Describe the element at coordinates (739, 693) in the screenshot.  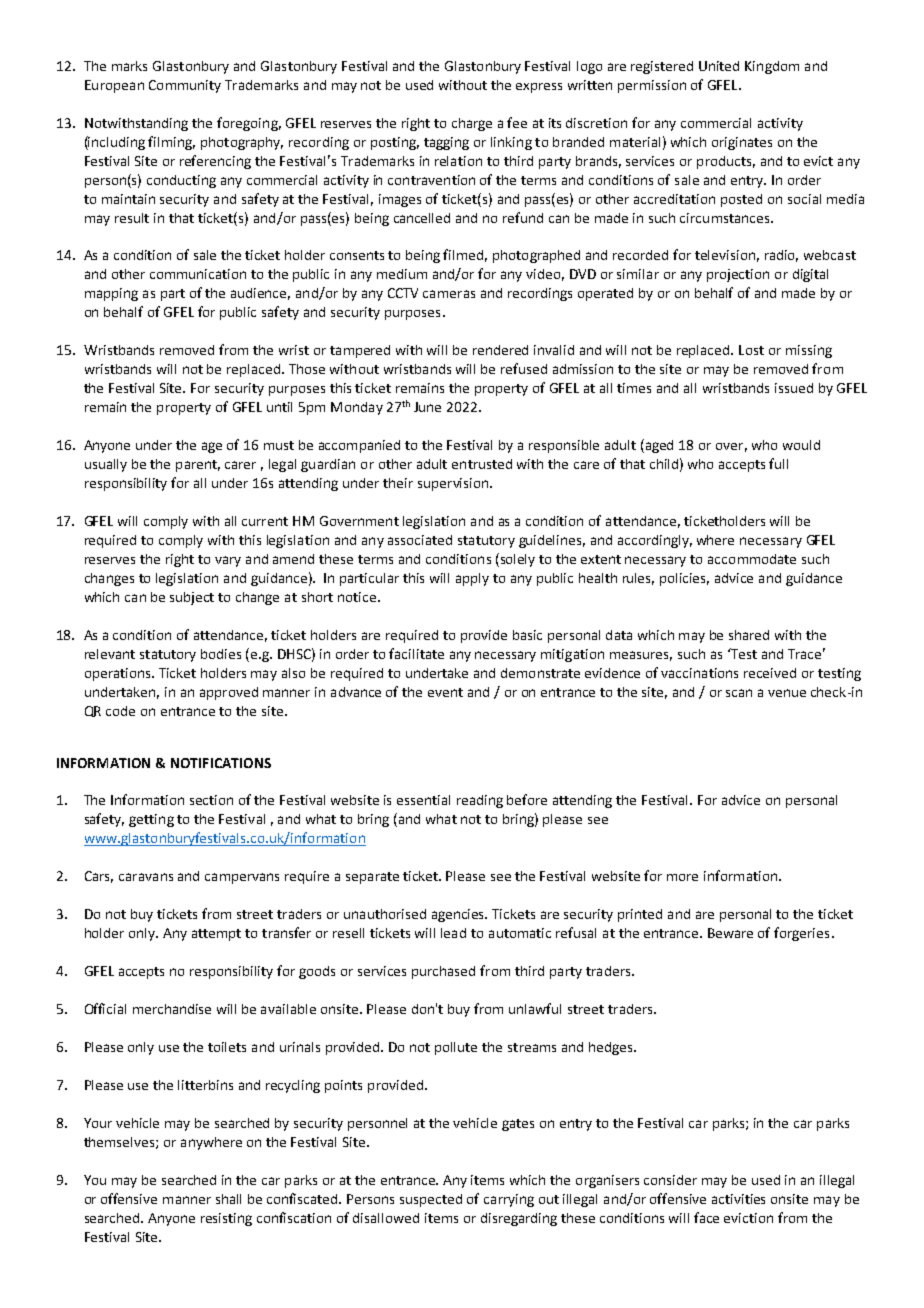
I see `scan` at that location.
